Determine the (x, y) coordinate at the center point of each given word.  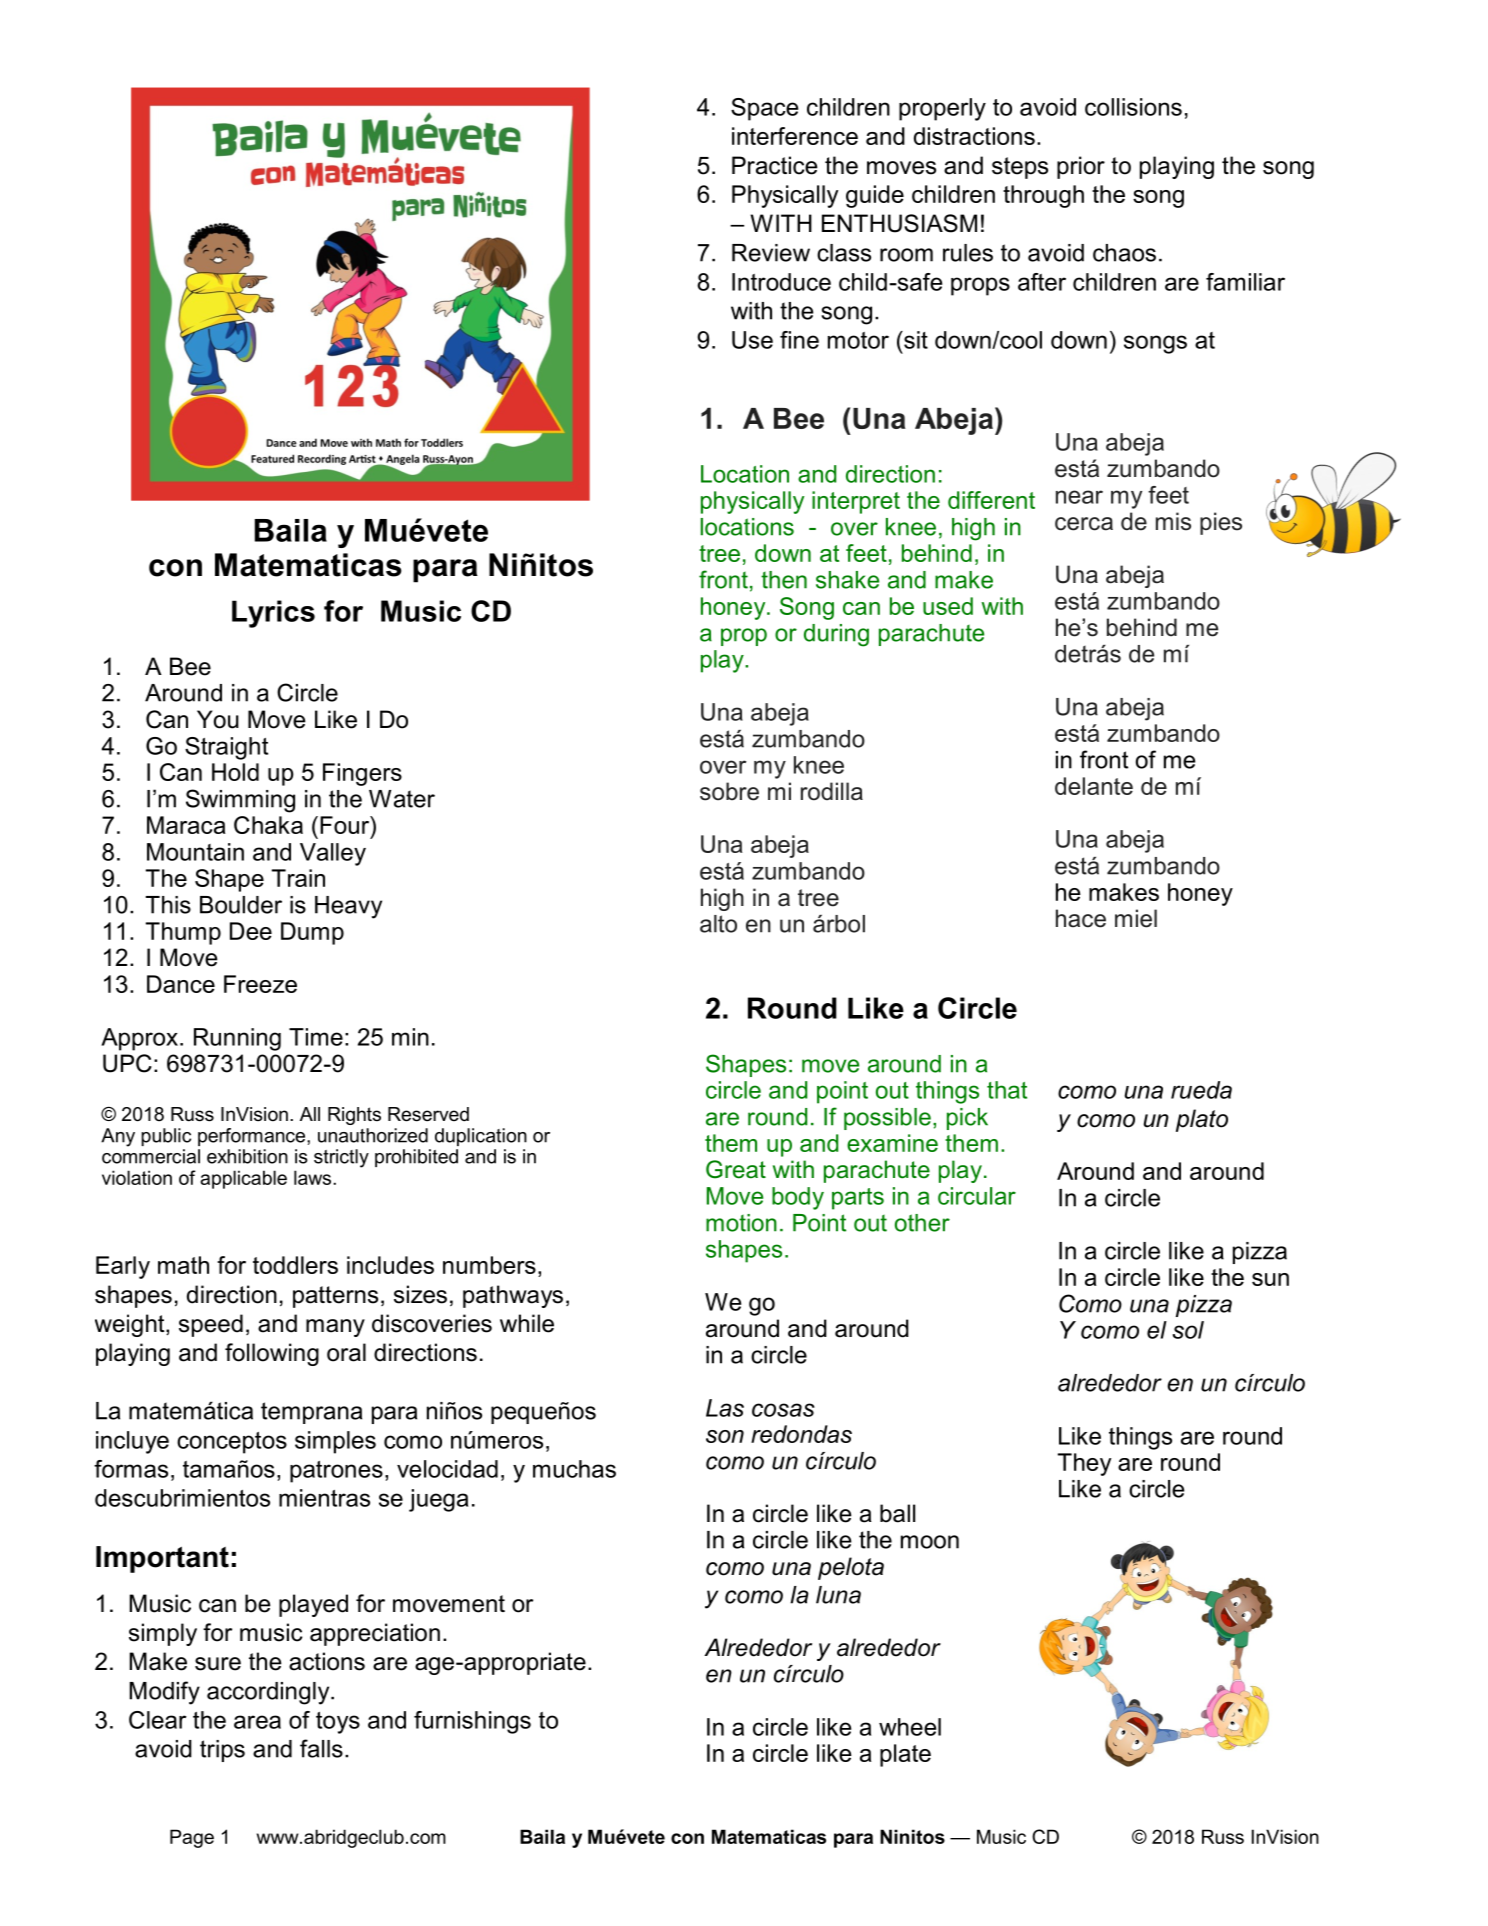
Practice (775, 165)
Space (764, 109)
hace (1081, 918)
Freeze (260, 984)
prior (1081, 167)
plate (905, 1755)
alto (718, 924)
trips (222, 1751)
